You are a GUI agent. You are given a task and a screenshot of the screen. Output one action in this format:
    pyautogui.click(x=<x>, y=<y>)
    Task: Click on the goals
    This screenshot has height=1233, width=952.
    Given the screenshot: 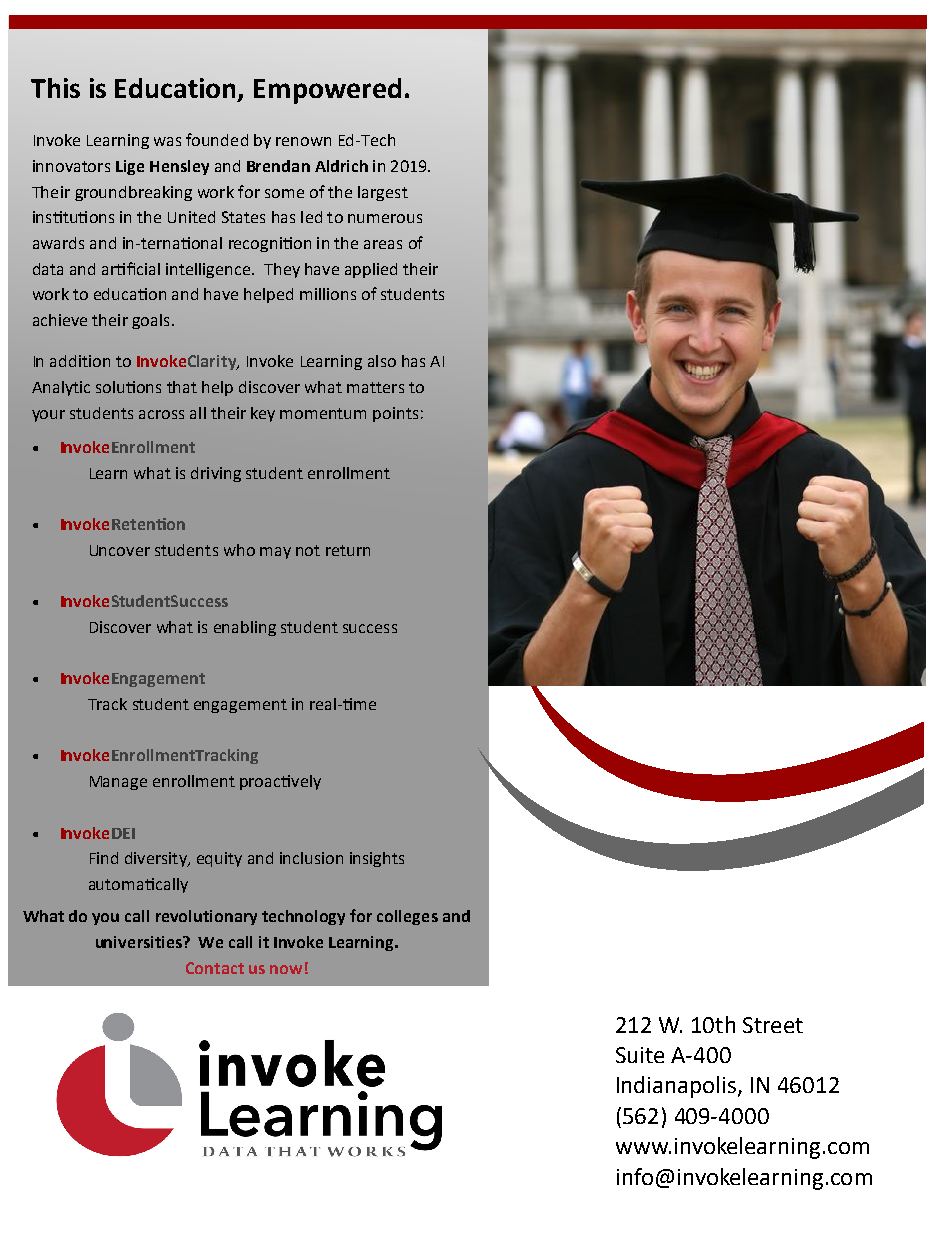 What is the action you would take?
    pyautogui.click(x=150, y=321)
